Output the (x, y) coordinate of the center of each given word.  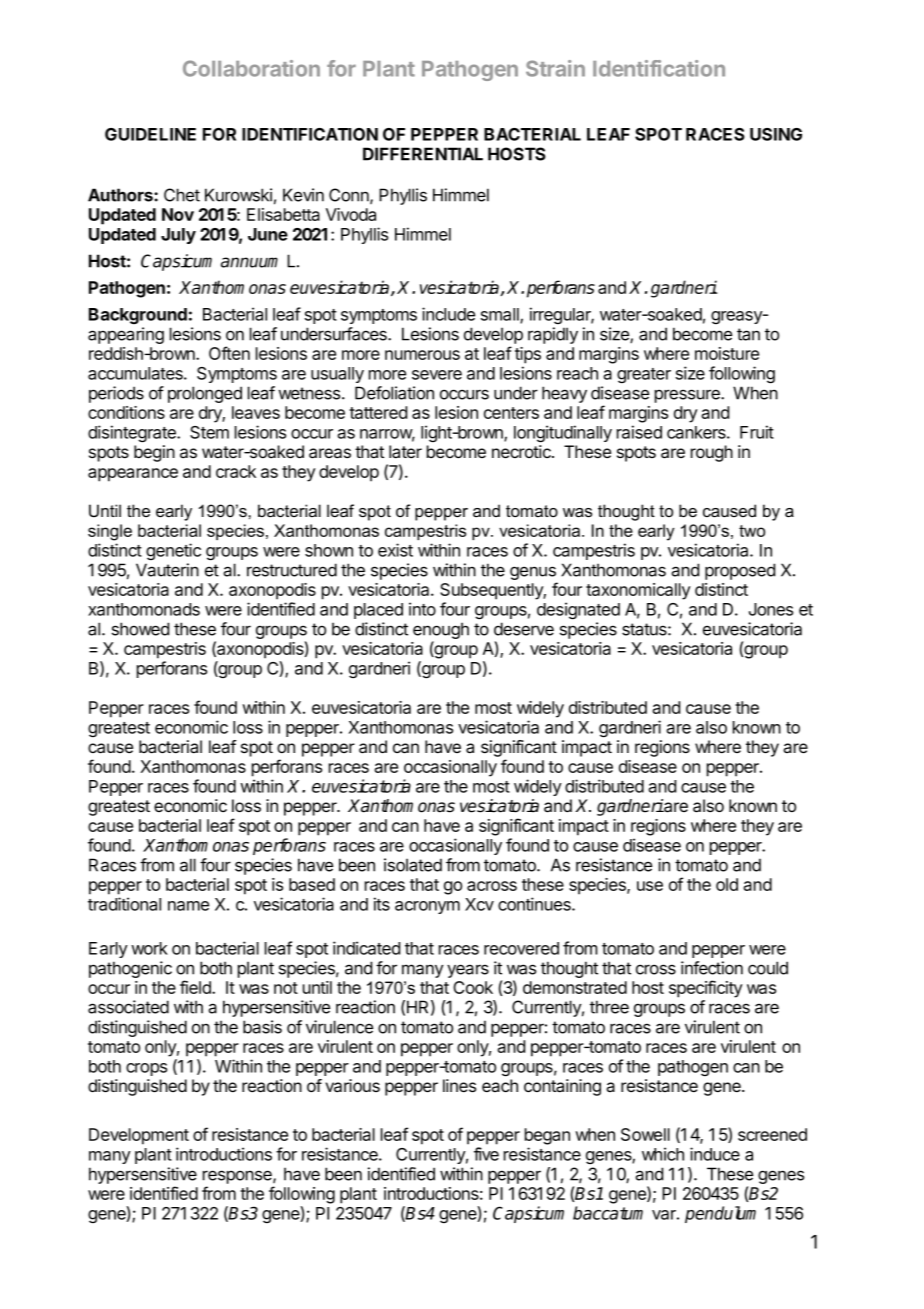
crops (146, 1069)
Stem (209, 432)
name (188, 906)
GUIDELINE (150, 134)
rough (712, 453)
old (727, 884)
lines (459, 1085)
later (405, 452)
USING (776, 134)
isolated (413, 865)
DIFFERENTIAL (423, 154)
